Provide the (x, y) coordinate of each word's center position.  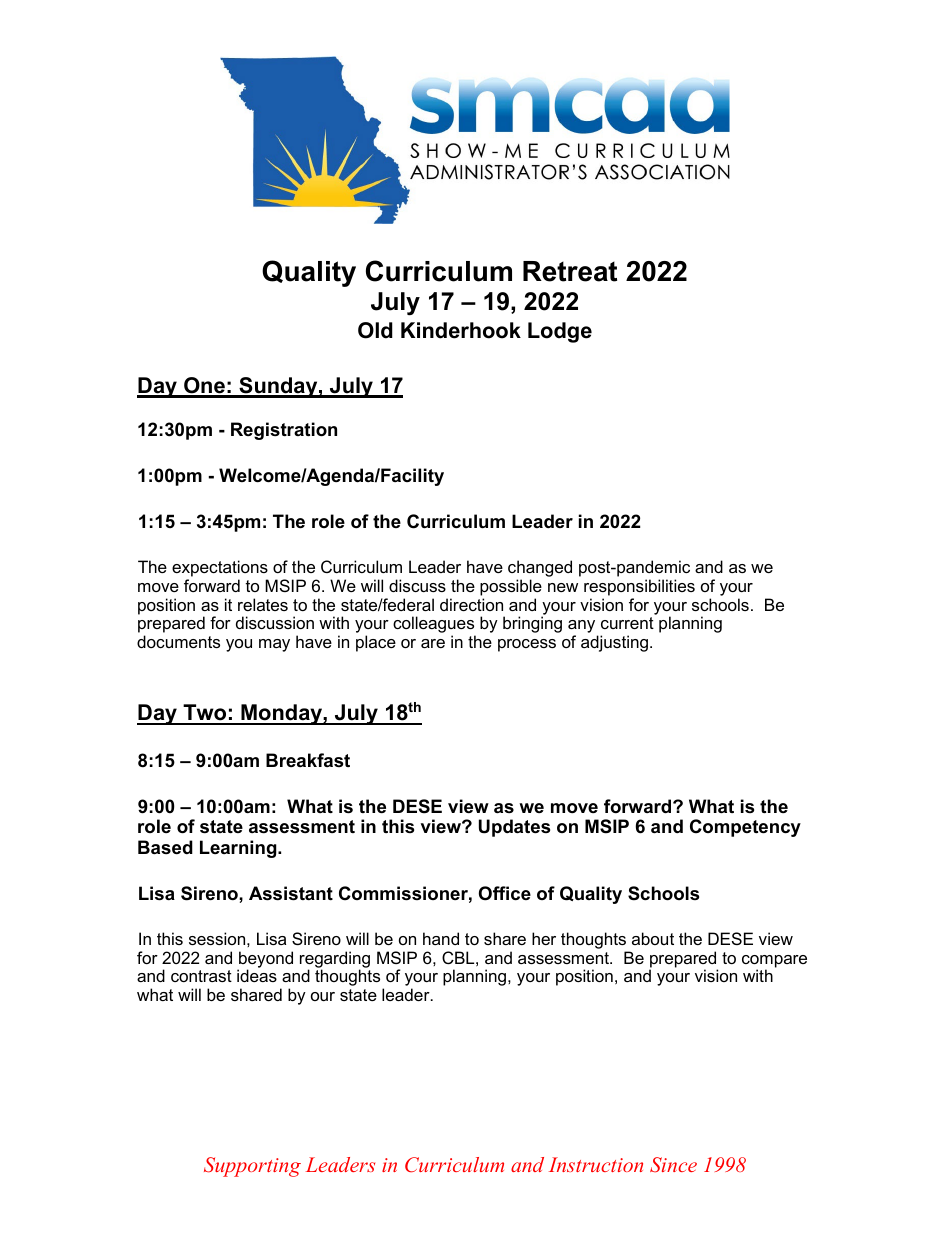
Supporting (252, 1167)
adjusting (616, 643)
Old (375, 330)
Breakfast (308, 760)
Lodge (560, 332)
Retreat (570, 271)
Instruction (596, 1164)
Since (673, 1165)
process (527, 645)
